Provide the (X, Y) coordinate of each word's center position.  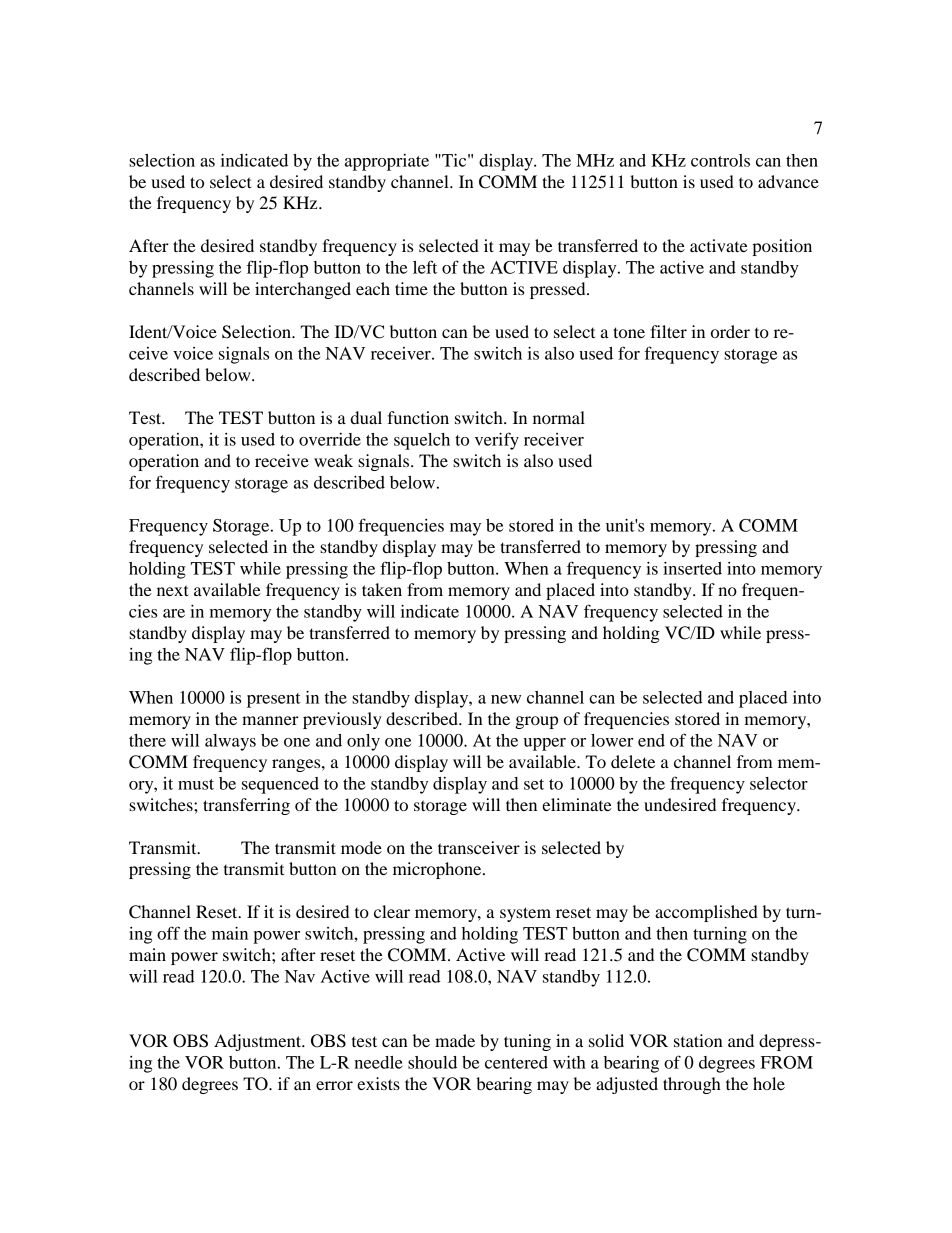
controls (720, 160)
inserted (692, 568)
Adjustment (259, 1042)
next (173, 590)
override (330, 439)
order (730, 331)
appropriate (387, 162)
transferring (246, 806)
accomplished (706, 913)
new (506, 699)
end (651, 740)
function (418, 417)
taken (382, 589)
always (230, 742)
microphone (438, 870)
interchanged (303, 290)
